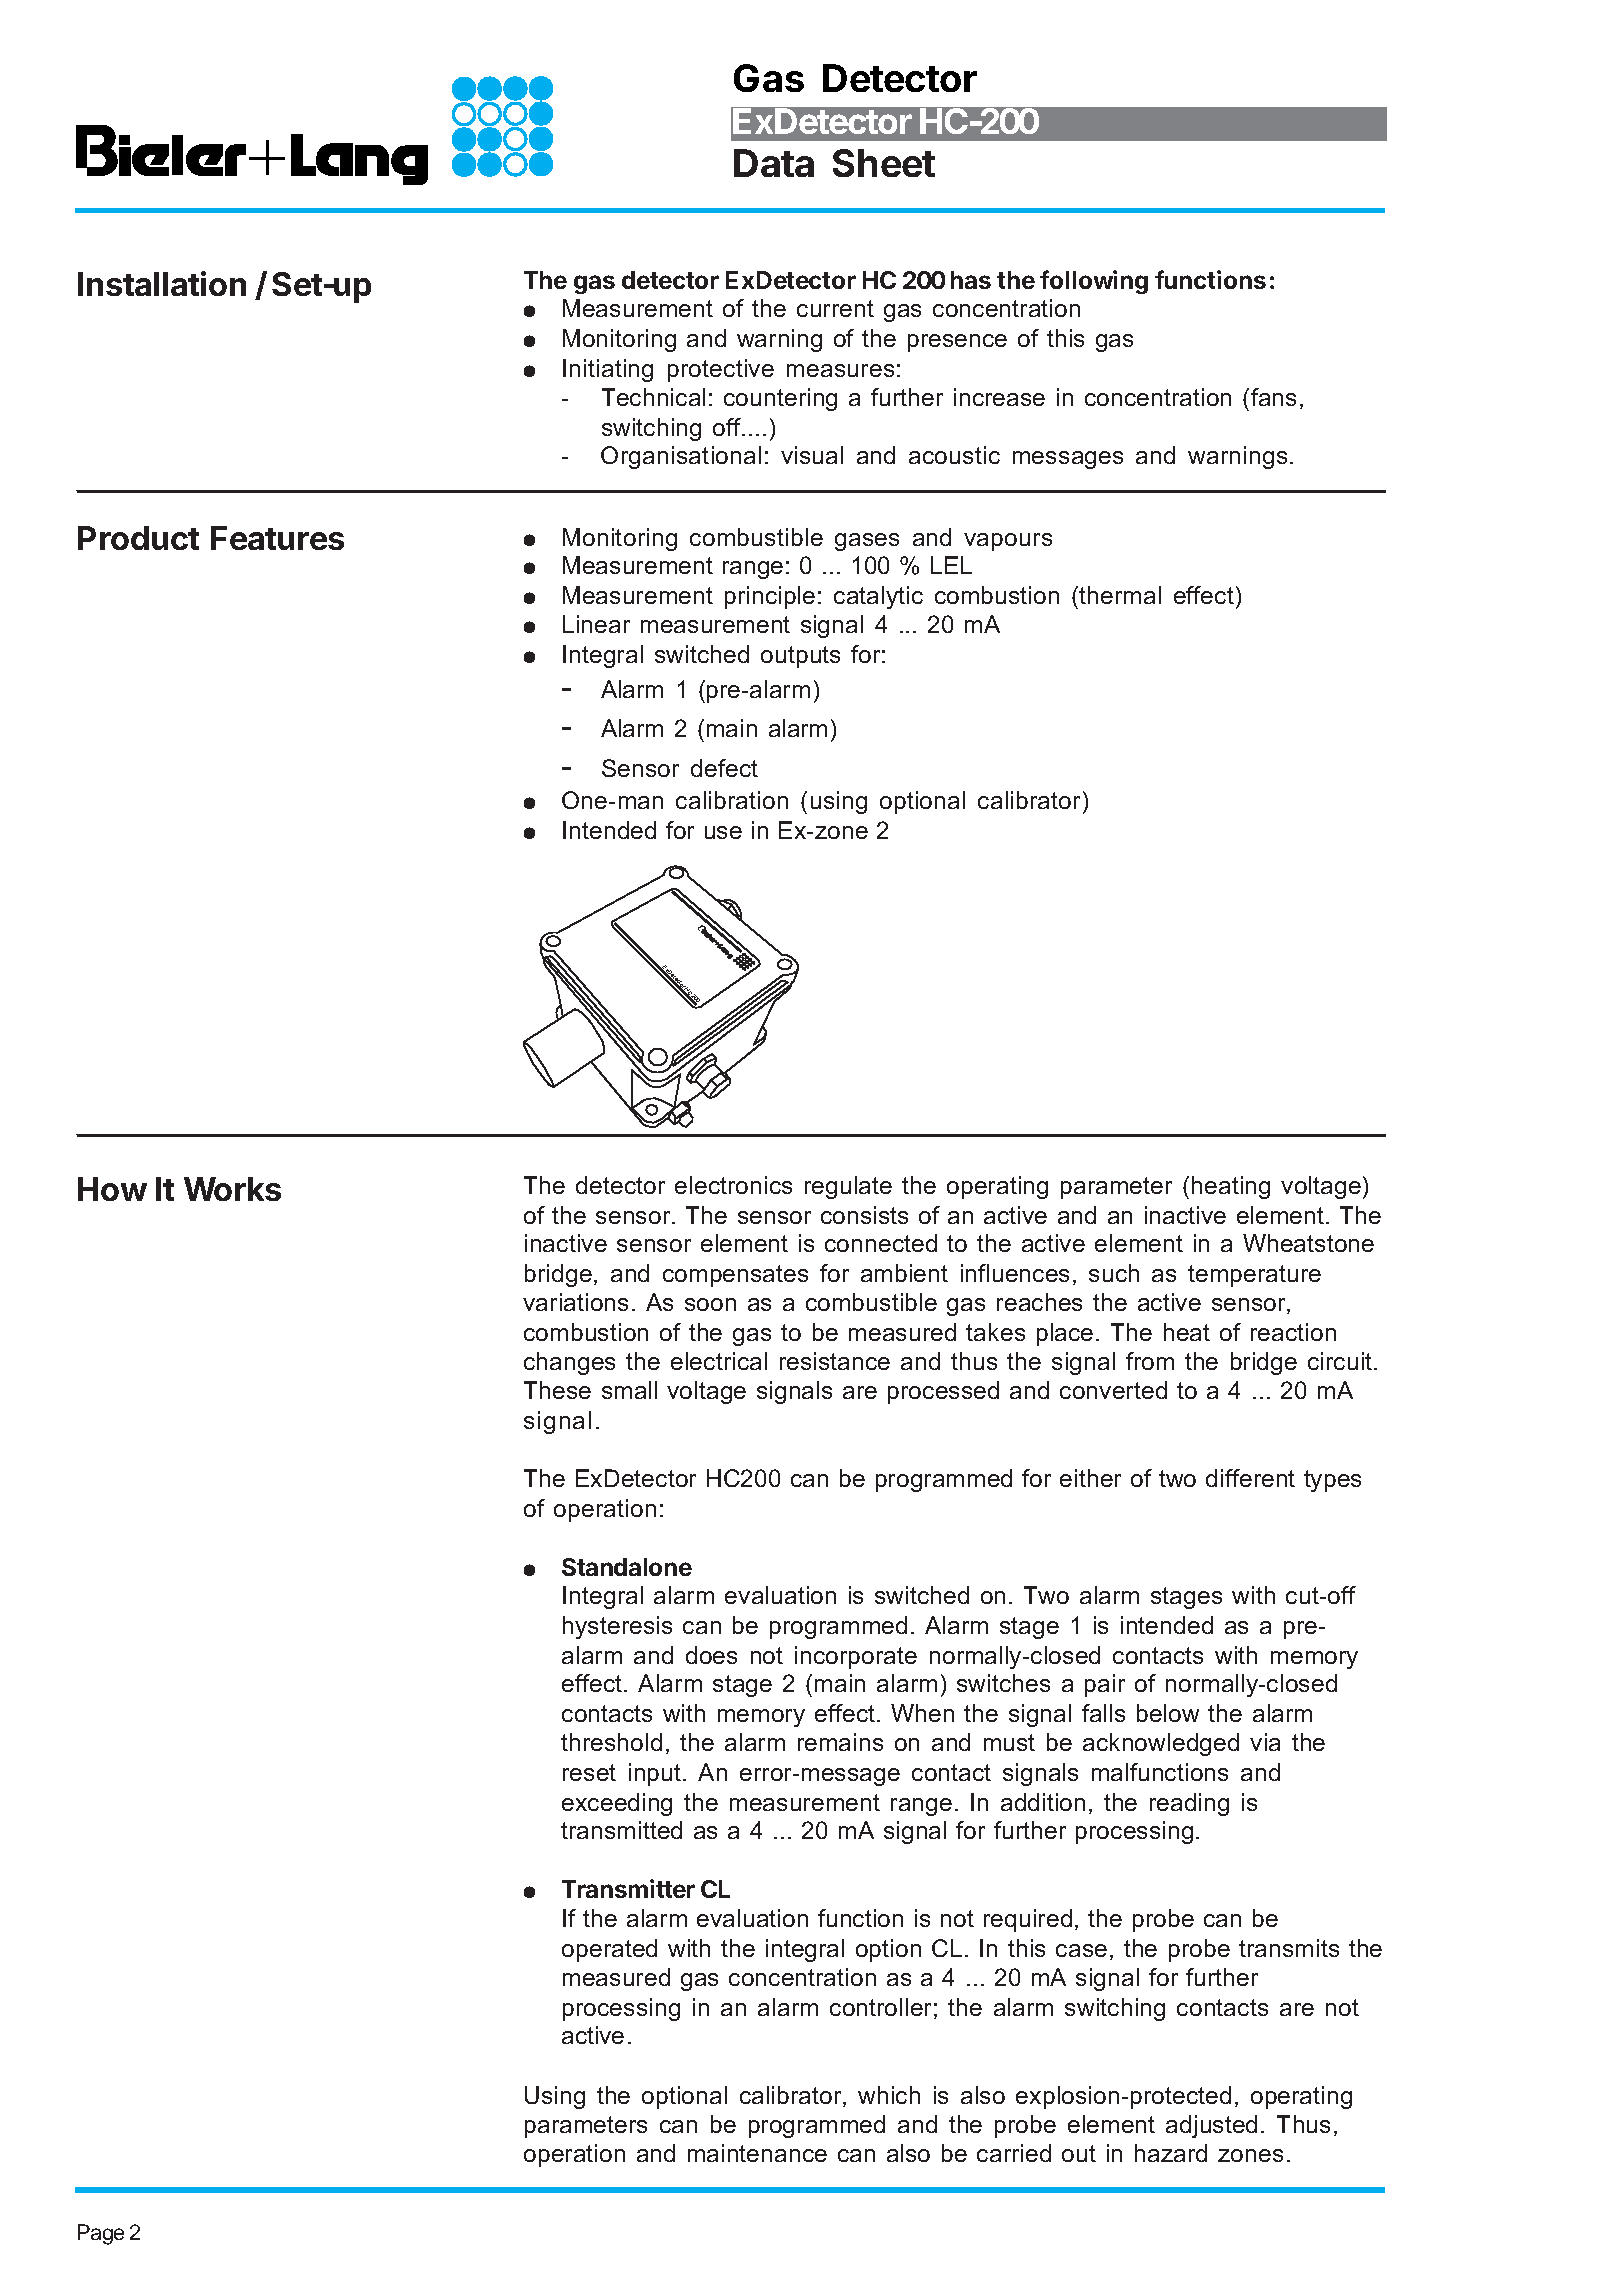 This page has height=2288, width=1617. Describe the element at coordinates (557, 1390) in the page. I see `These` at that location.
